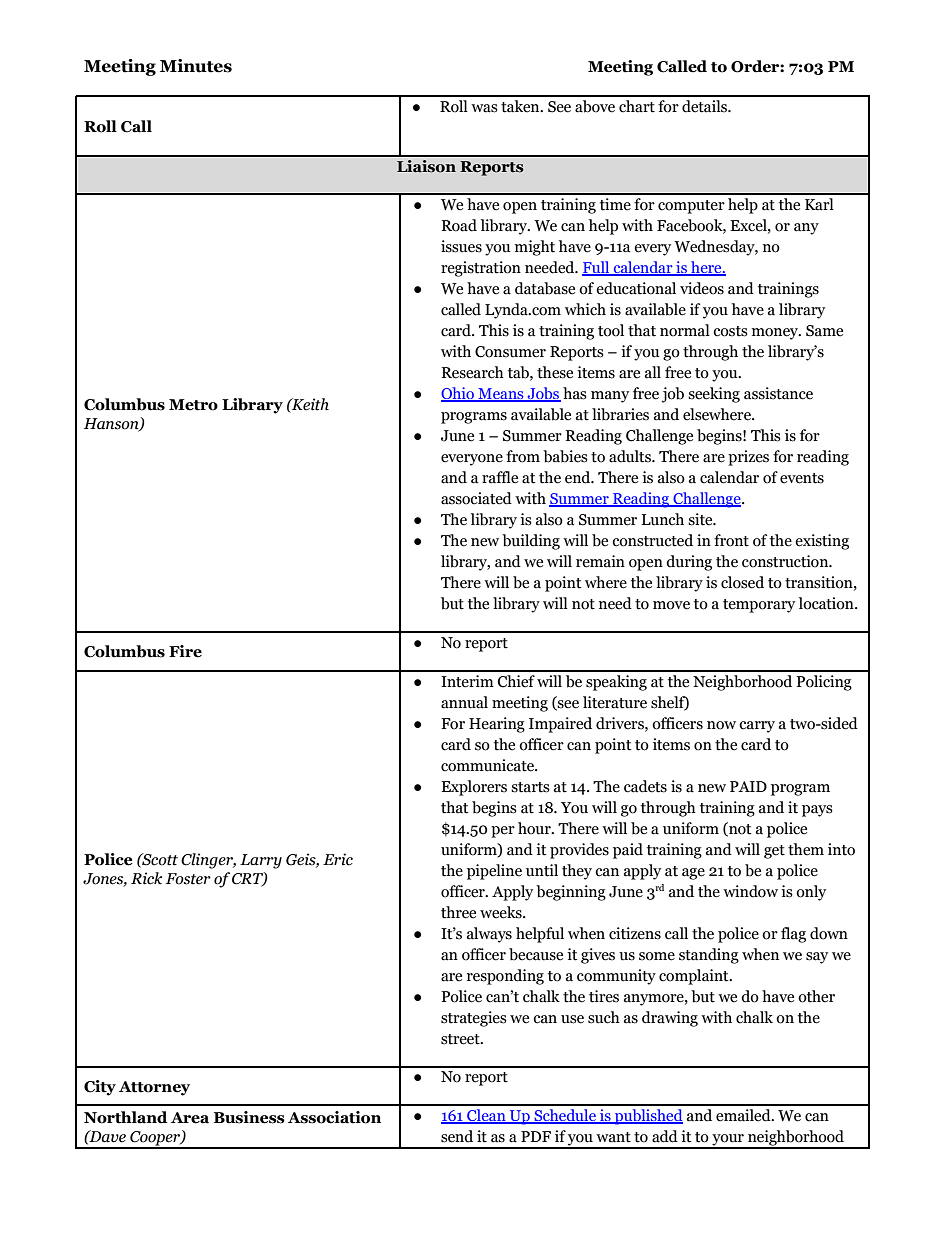 Image resolution: width=952 pixels, height=1233 pixels. What do you see at coordinates (458, 394) in the screenshot?
I see `Ohio` at bounding box center [458, 394].
